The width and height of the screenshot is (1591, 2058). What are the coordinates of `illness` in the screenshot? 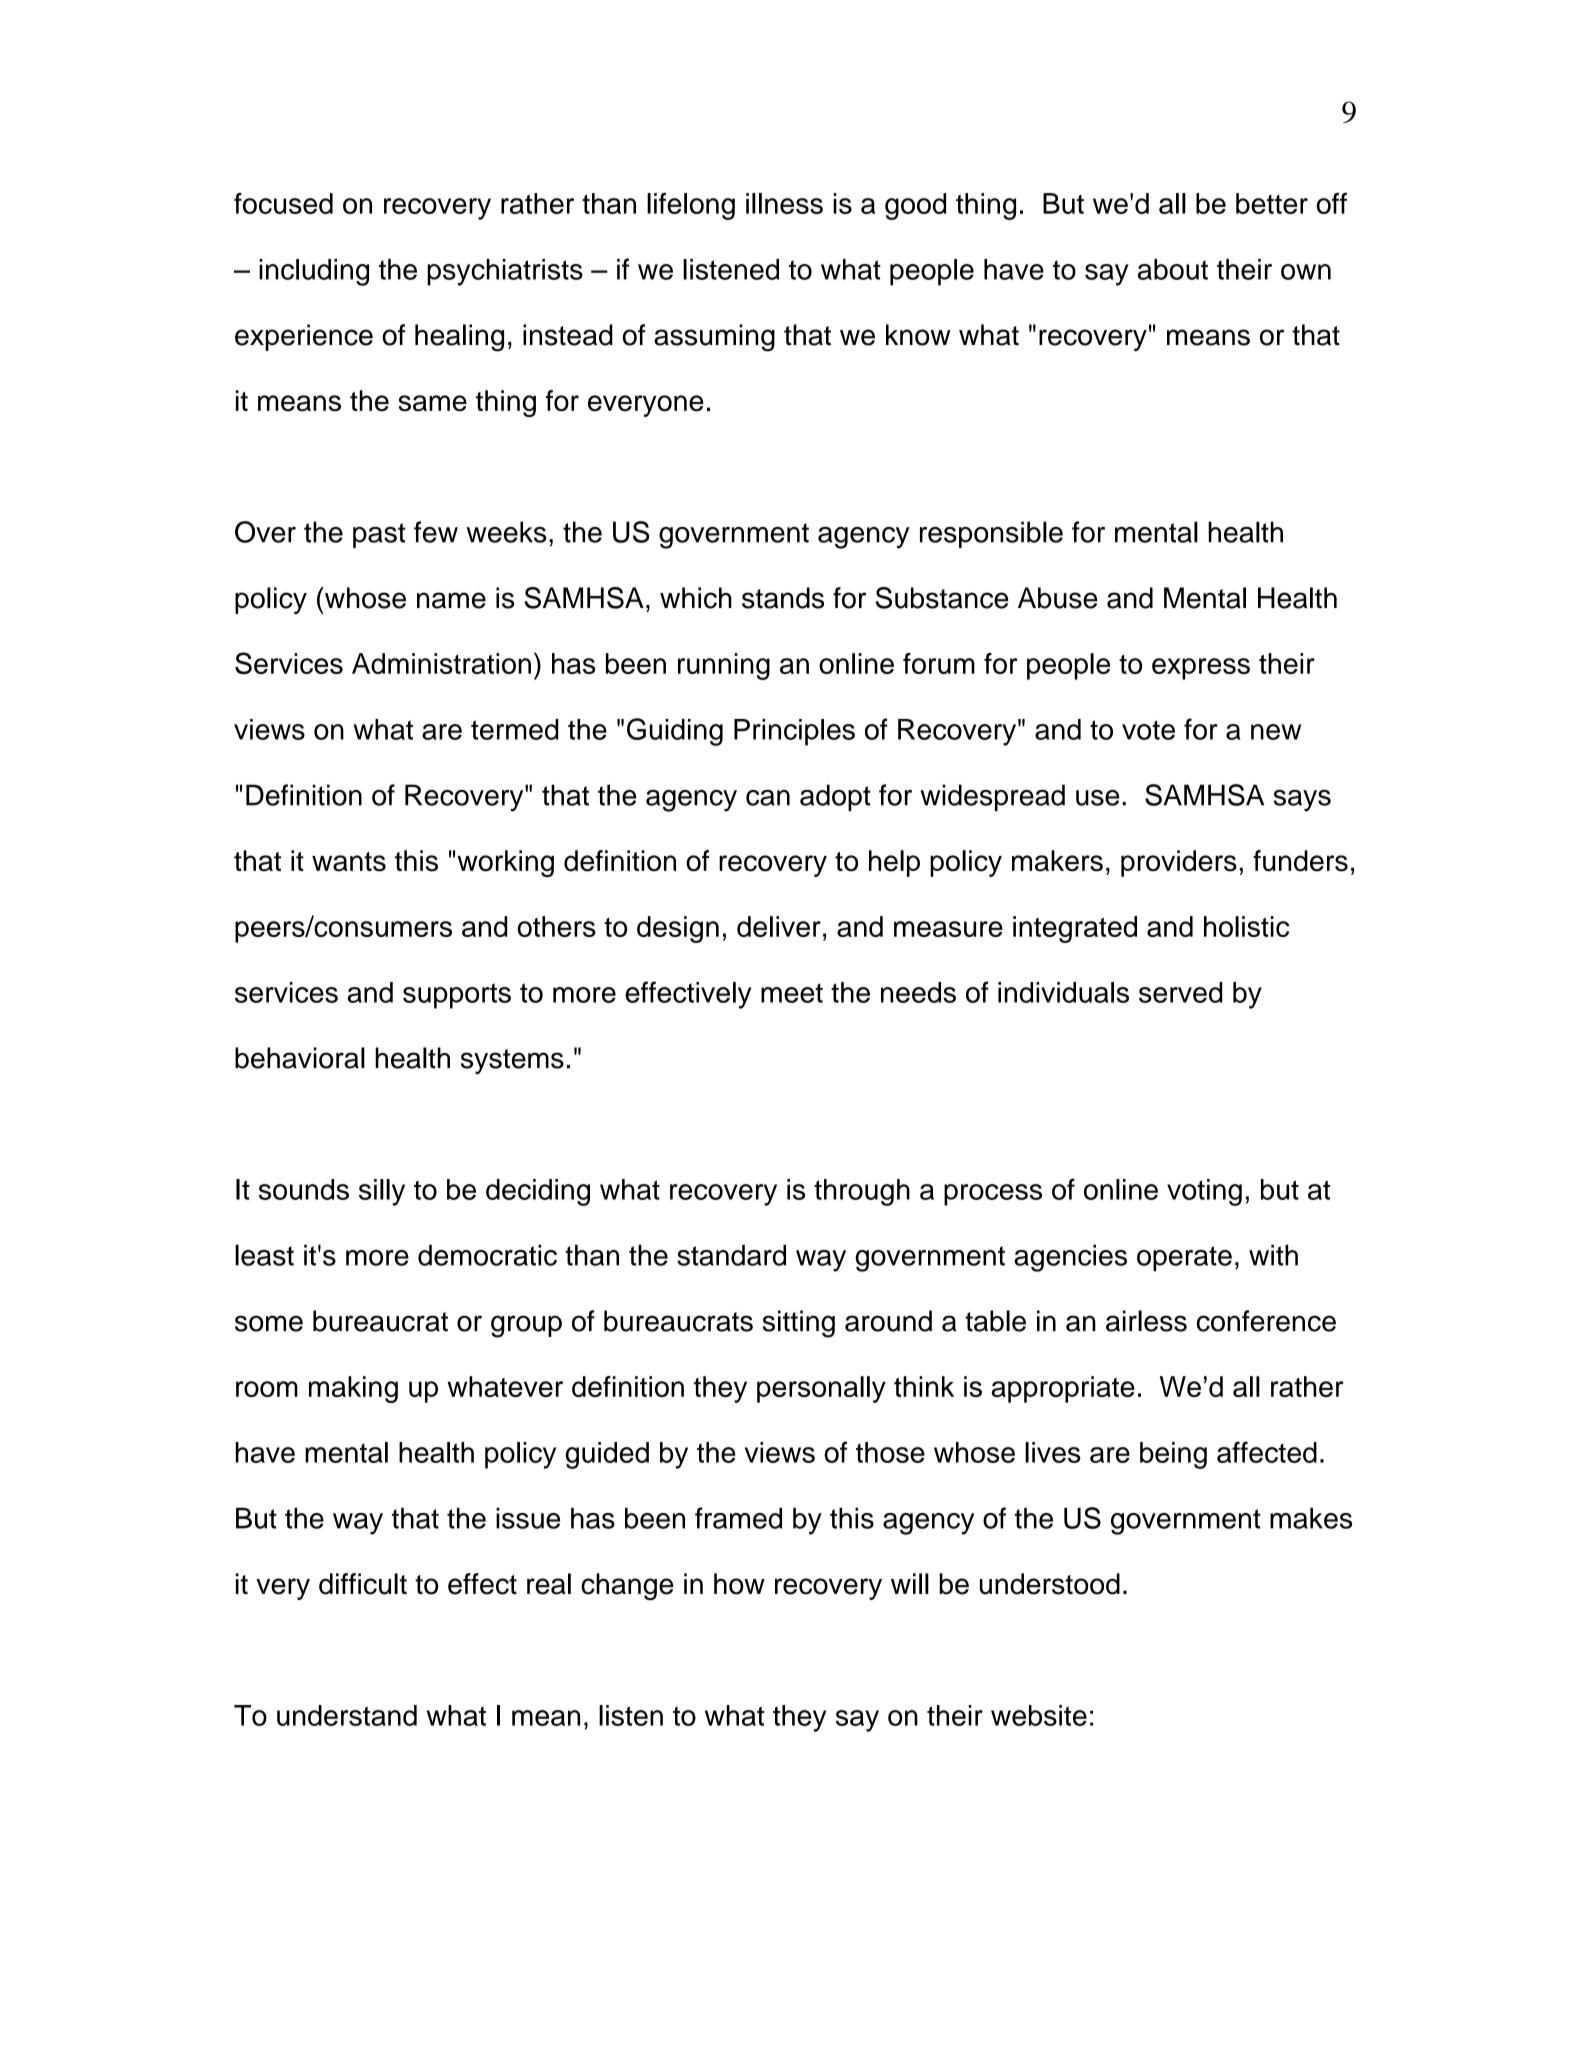 It's located at (784, 203).
